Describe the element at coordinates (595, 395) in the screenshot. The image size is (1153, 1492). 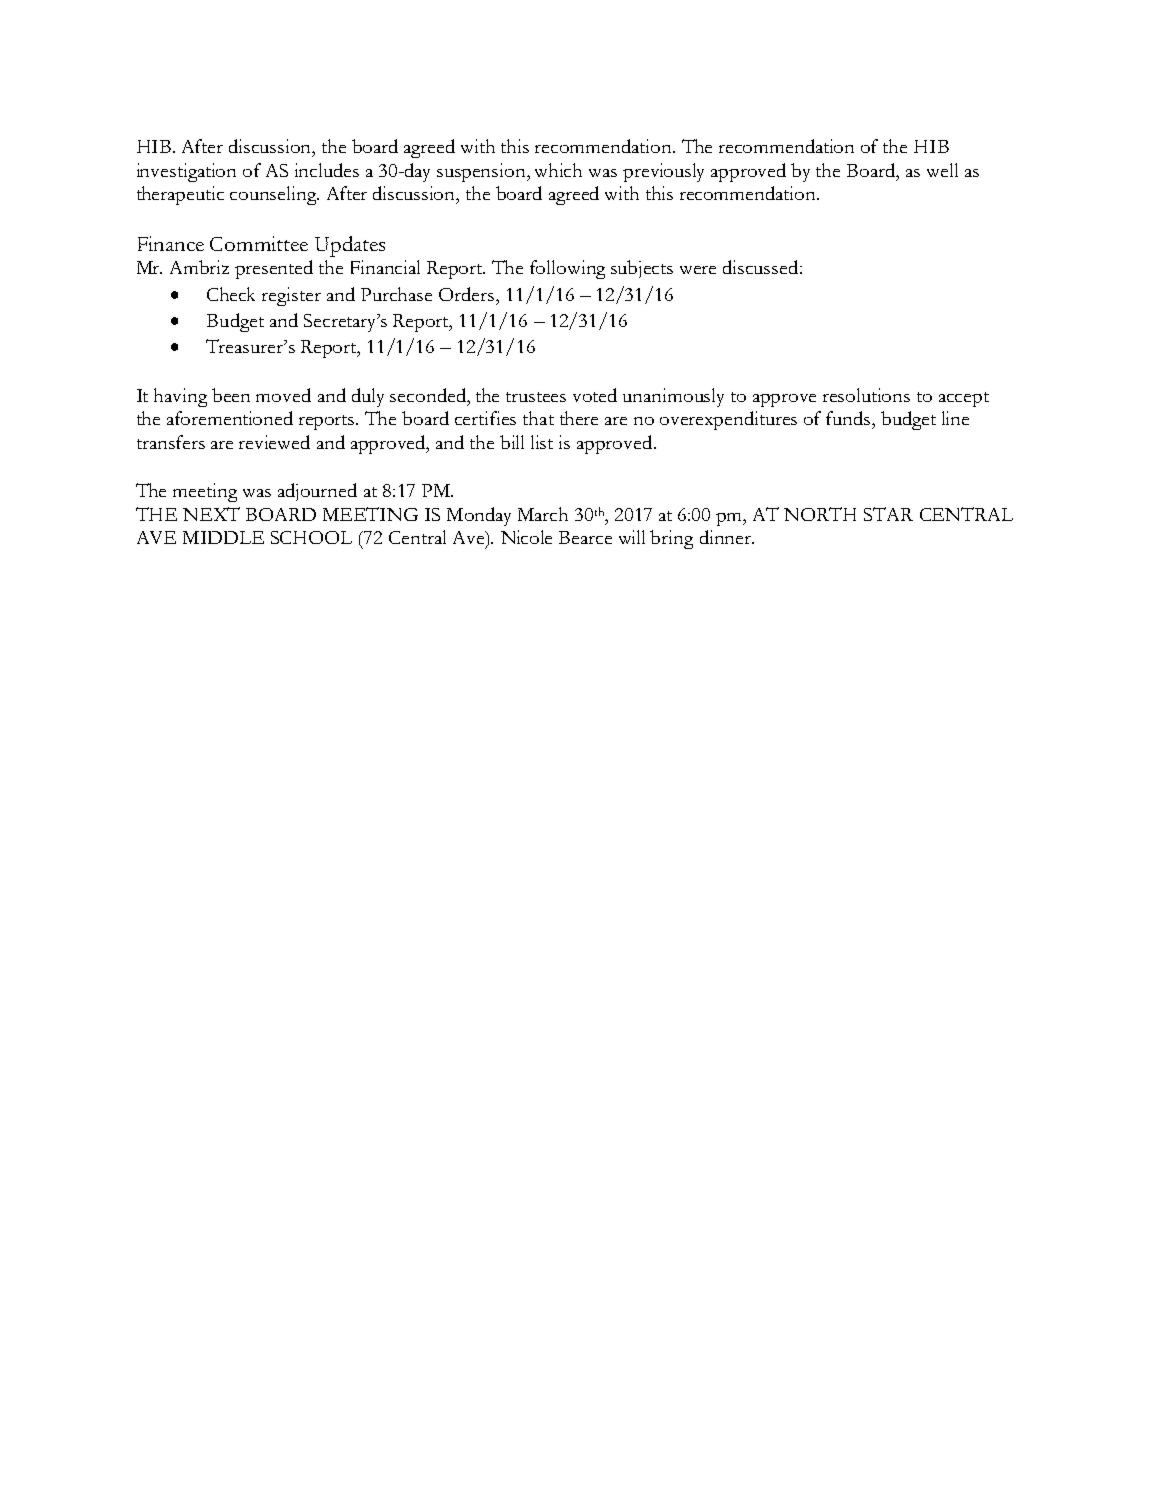
I see `voted` at that location.
